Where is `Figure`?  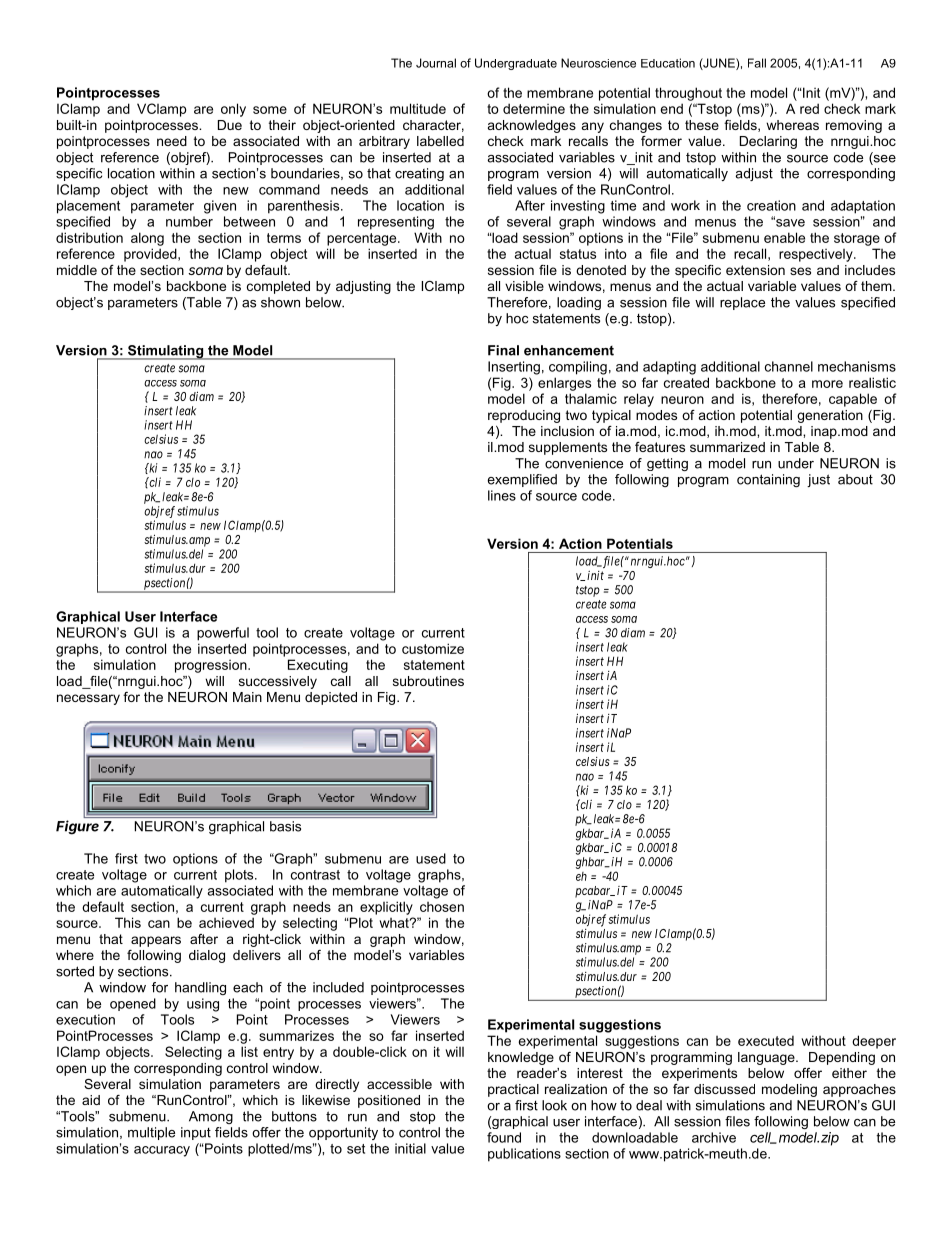 Figure is located at coordinates (77, 827).
